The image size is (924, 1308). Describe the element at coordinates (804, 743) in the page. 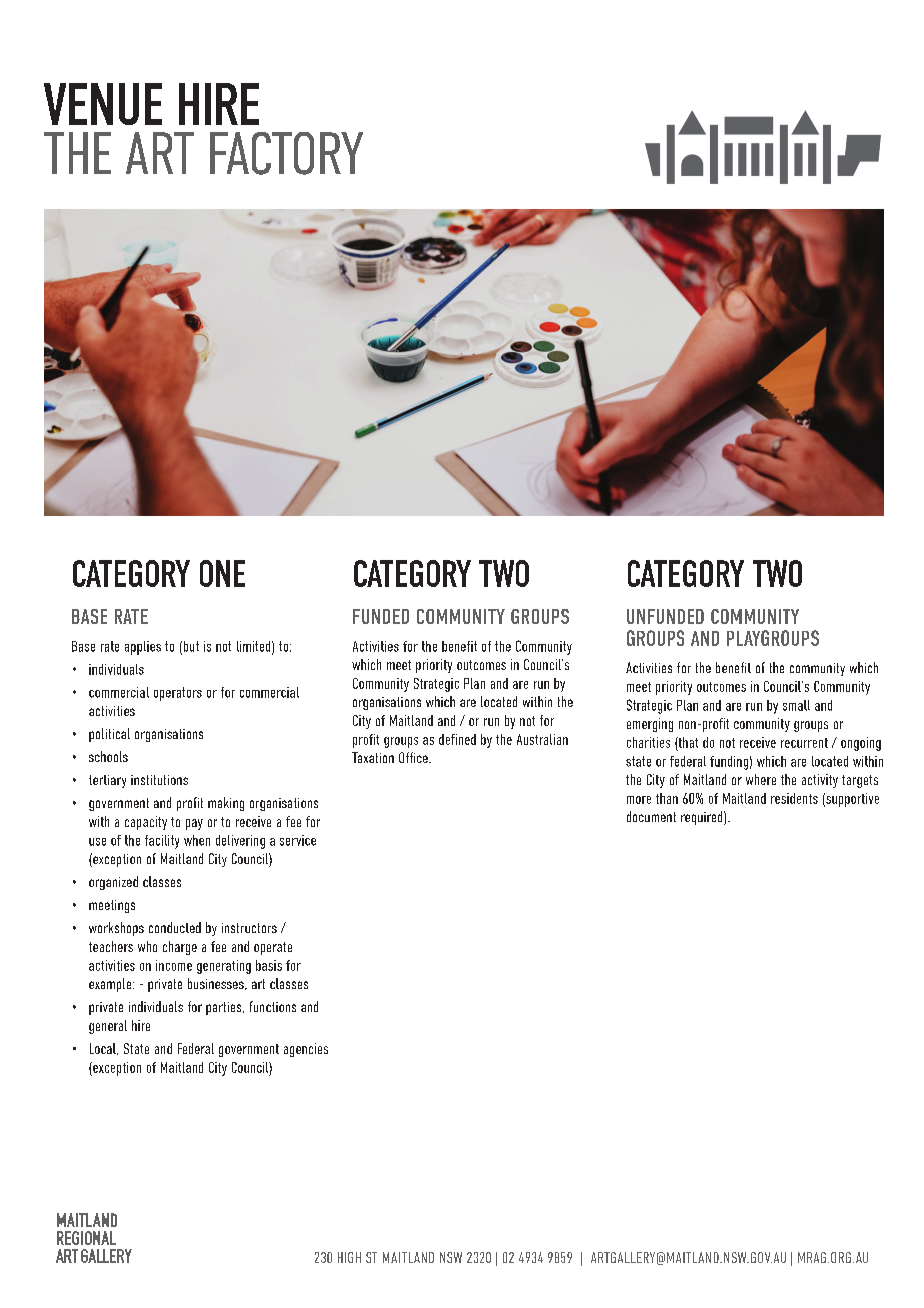

I see `recurrent` at that location.
